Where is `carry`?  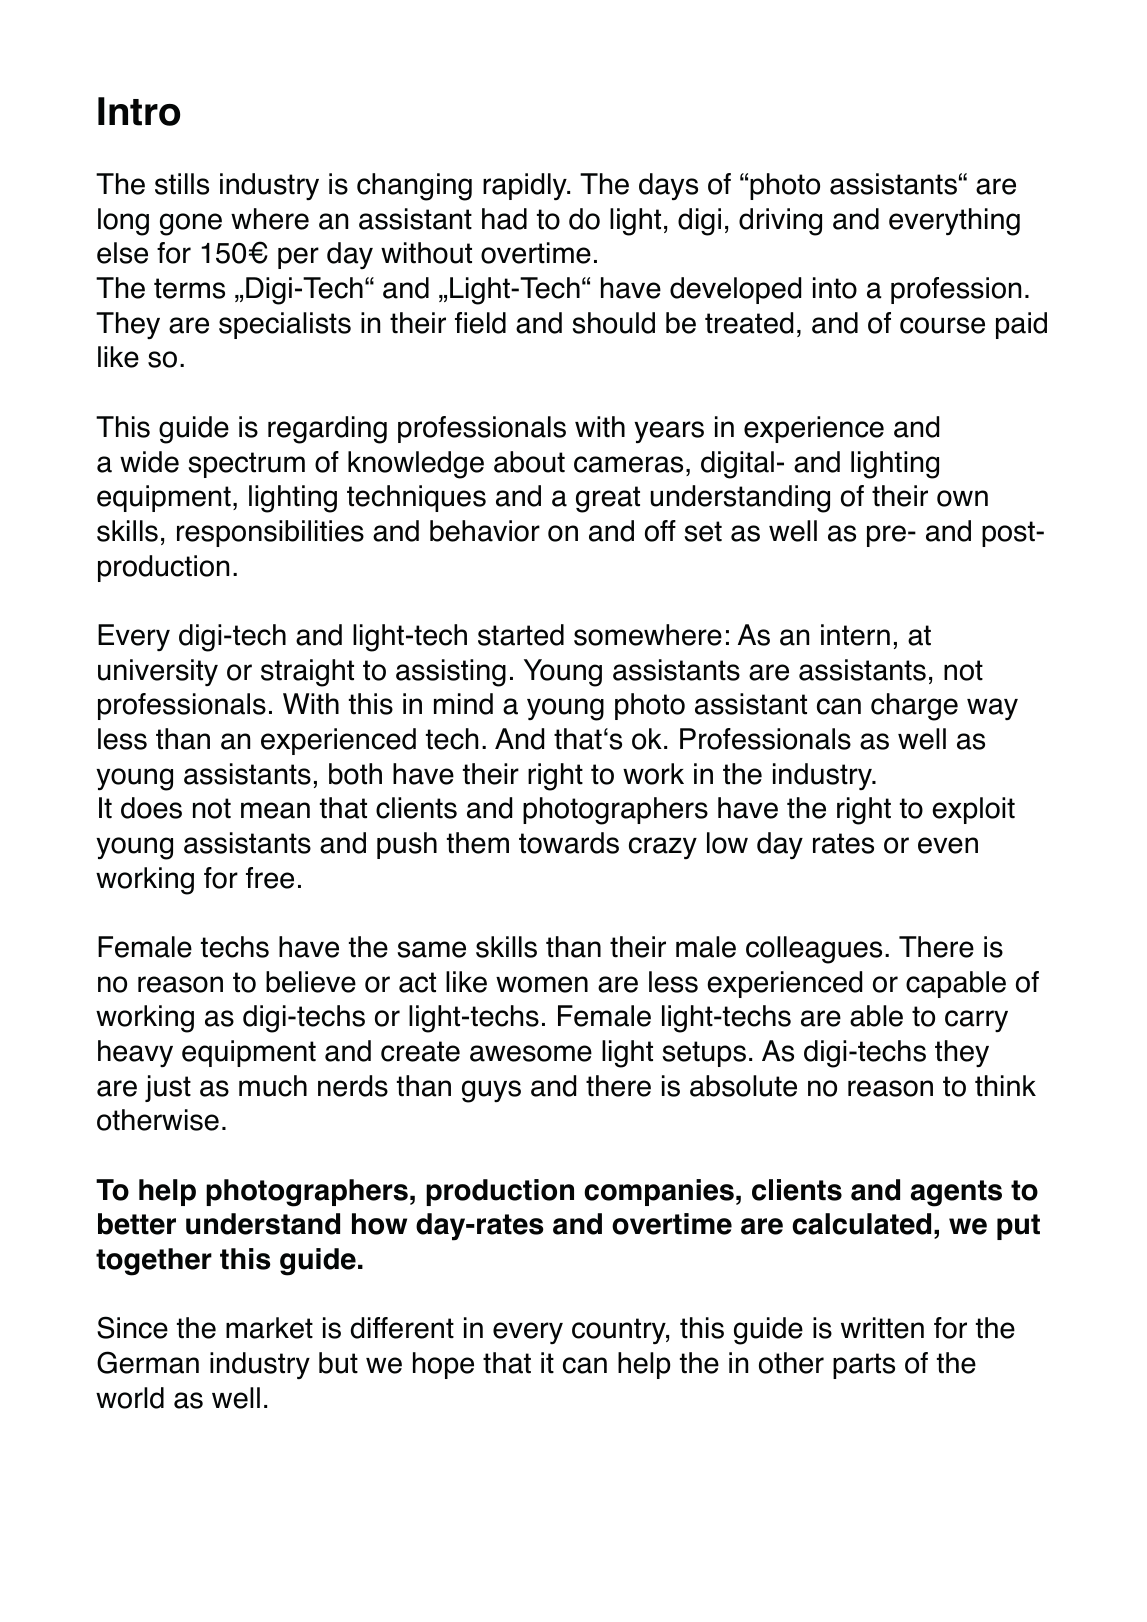
carry is located at coordinates (976, 1021).
